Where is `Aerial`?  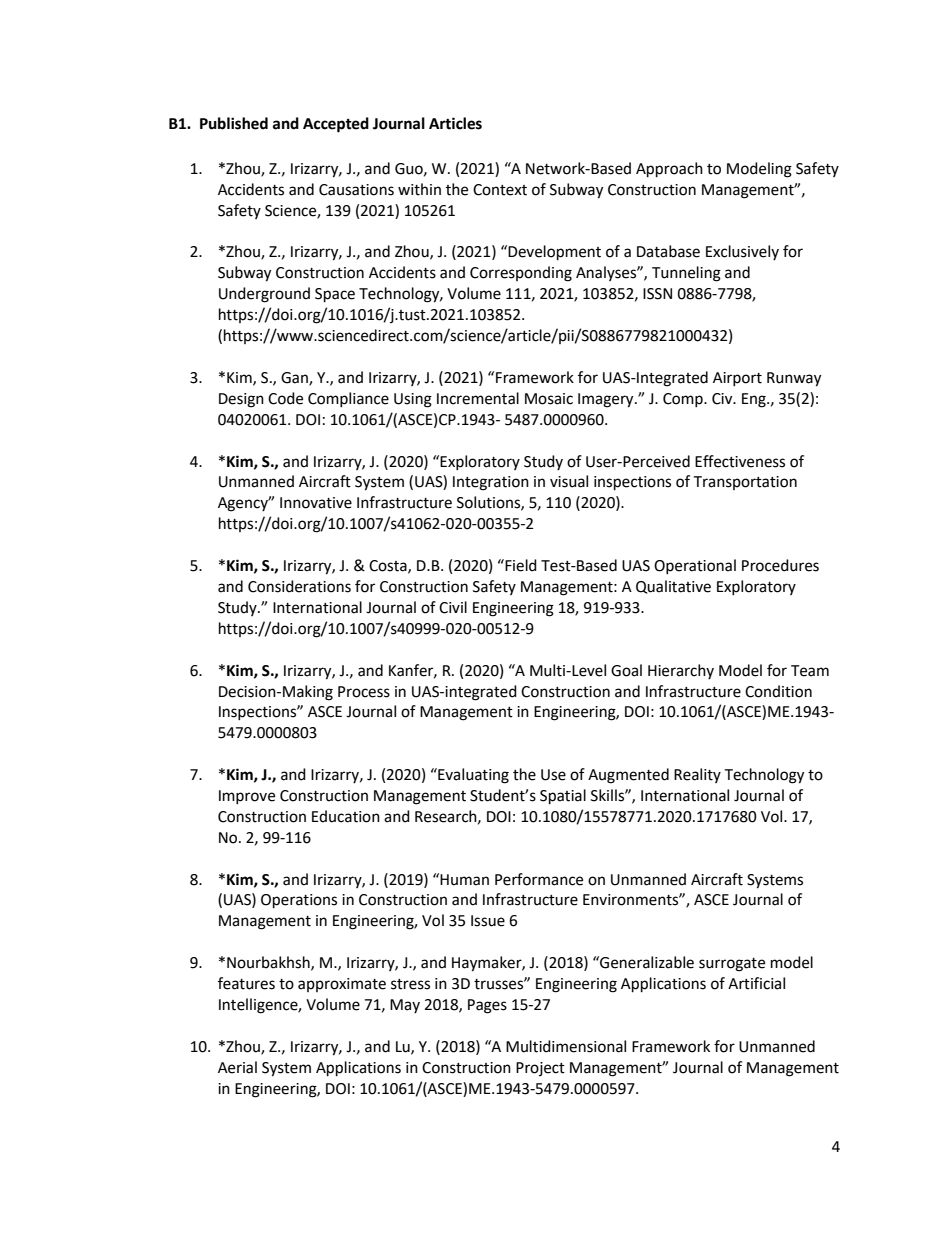
Aerial is located at coordinates (237, 1067).
